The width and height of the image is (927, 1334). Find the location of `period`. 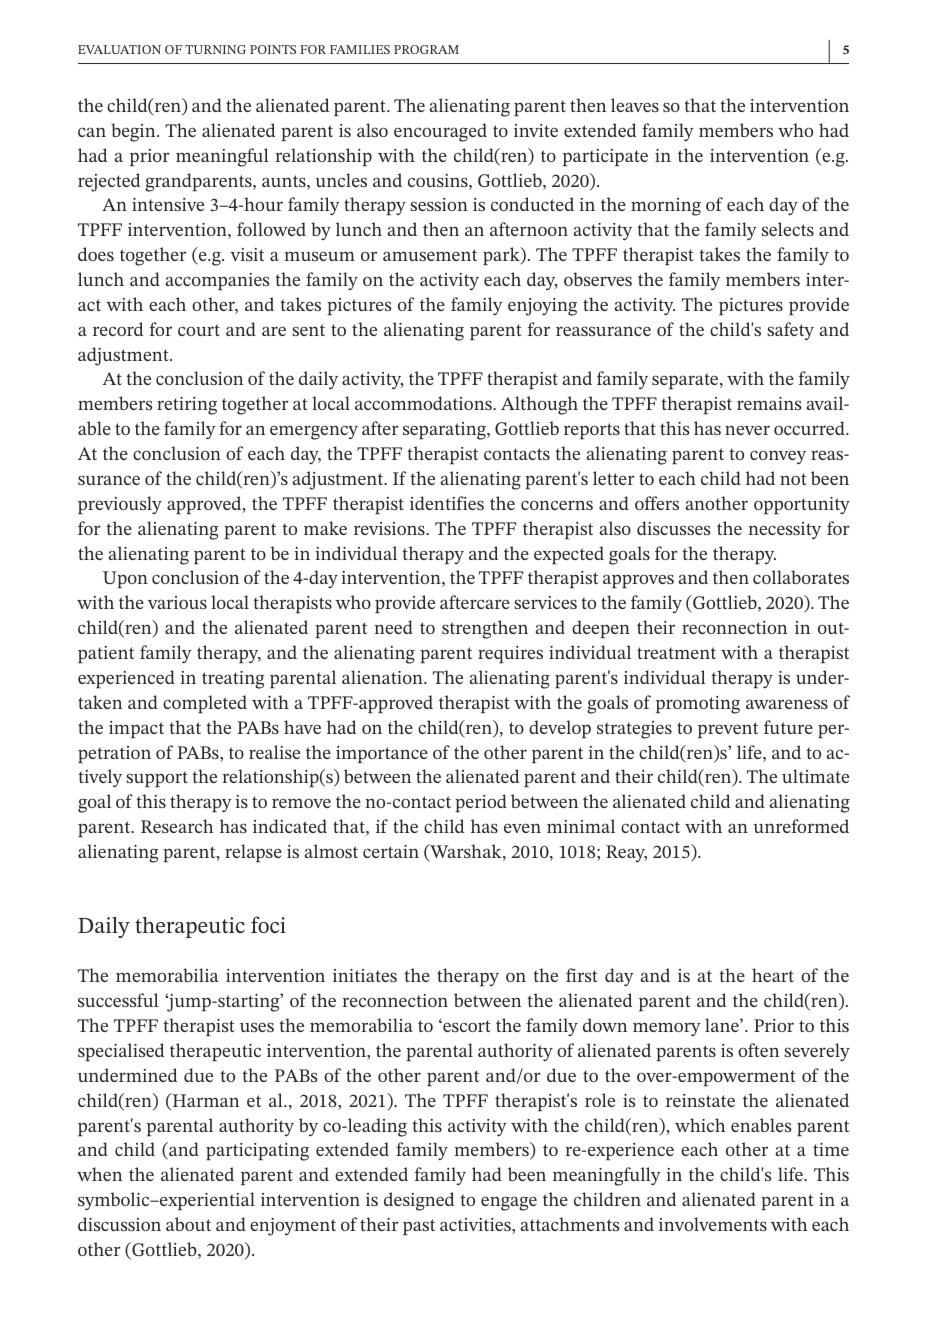

period is located at coordinates (481, 803).
